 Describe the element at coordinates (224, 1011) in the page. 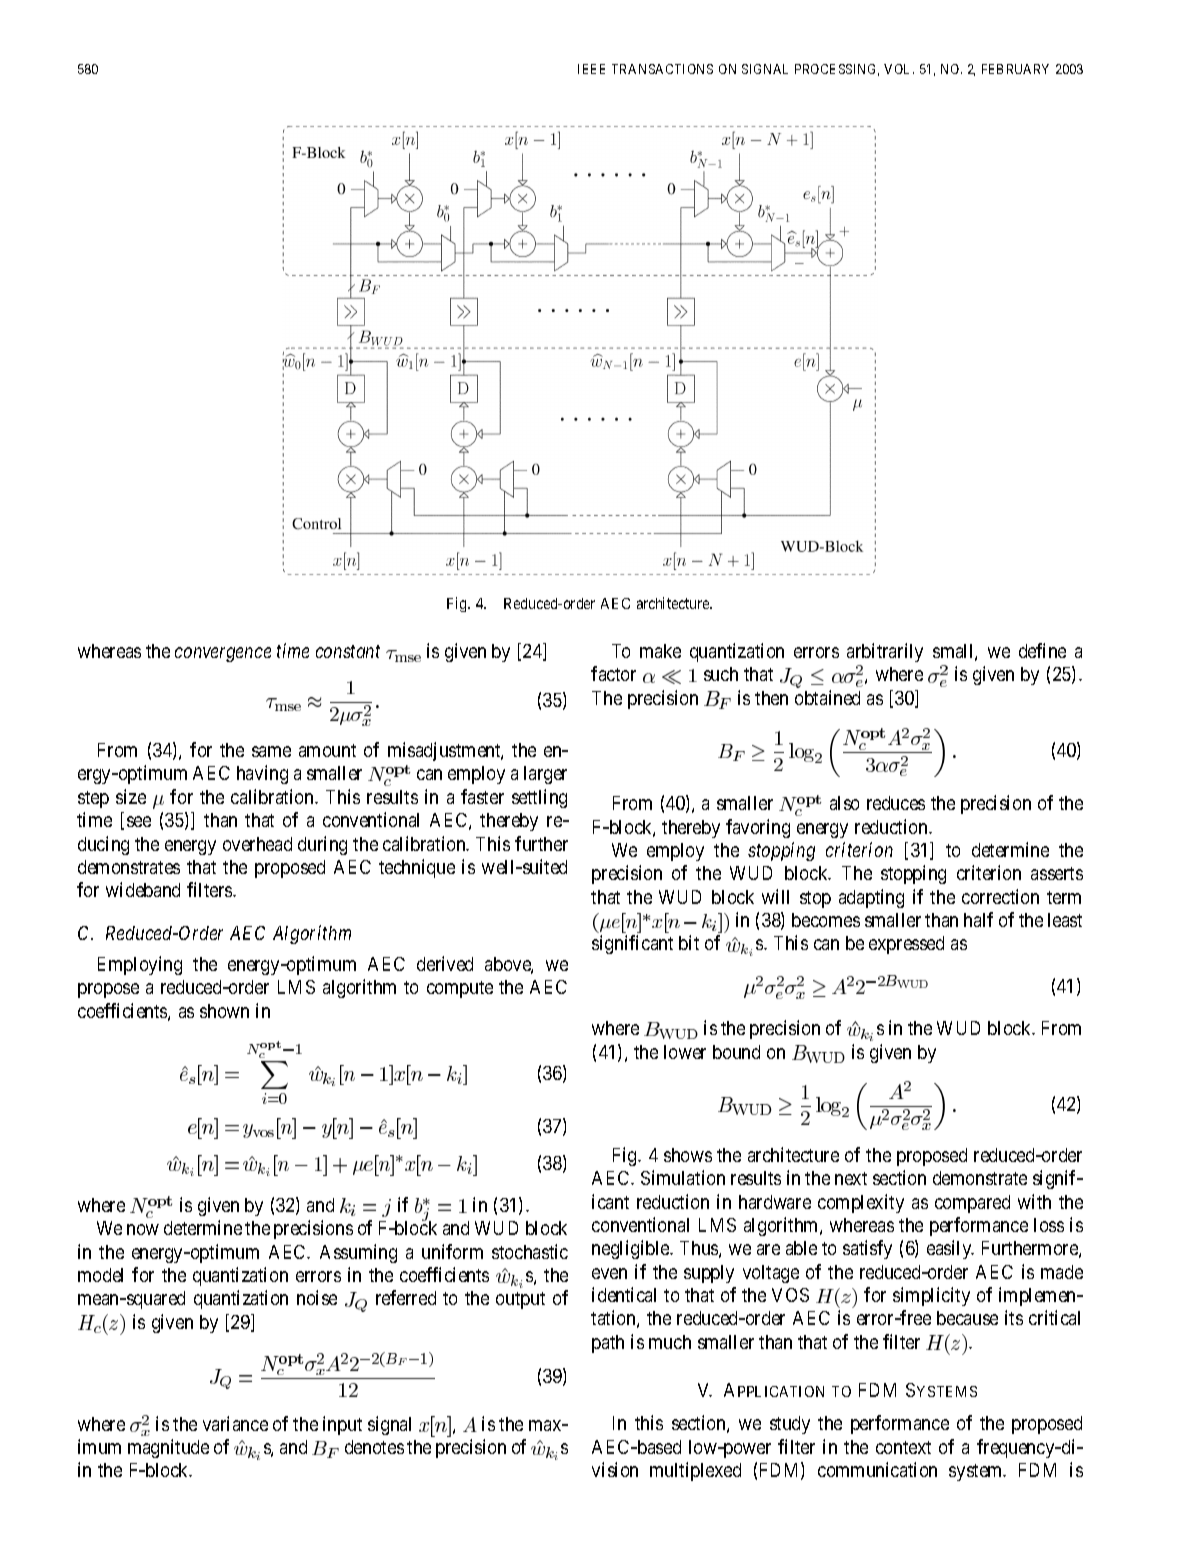

I see `shown` at that location.
